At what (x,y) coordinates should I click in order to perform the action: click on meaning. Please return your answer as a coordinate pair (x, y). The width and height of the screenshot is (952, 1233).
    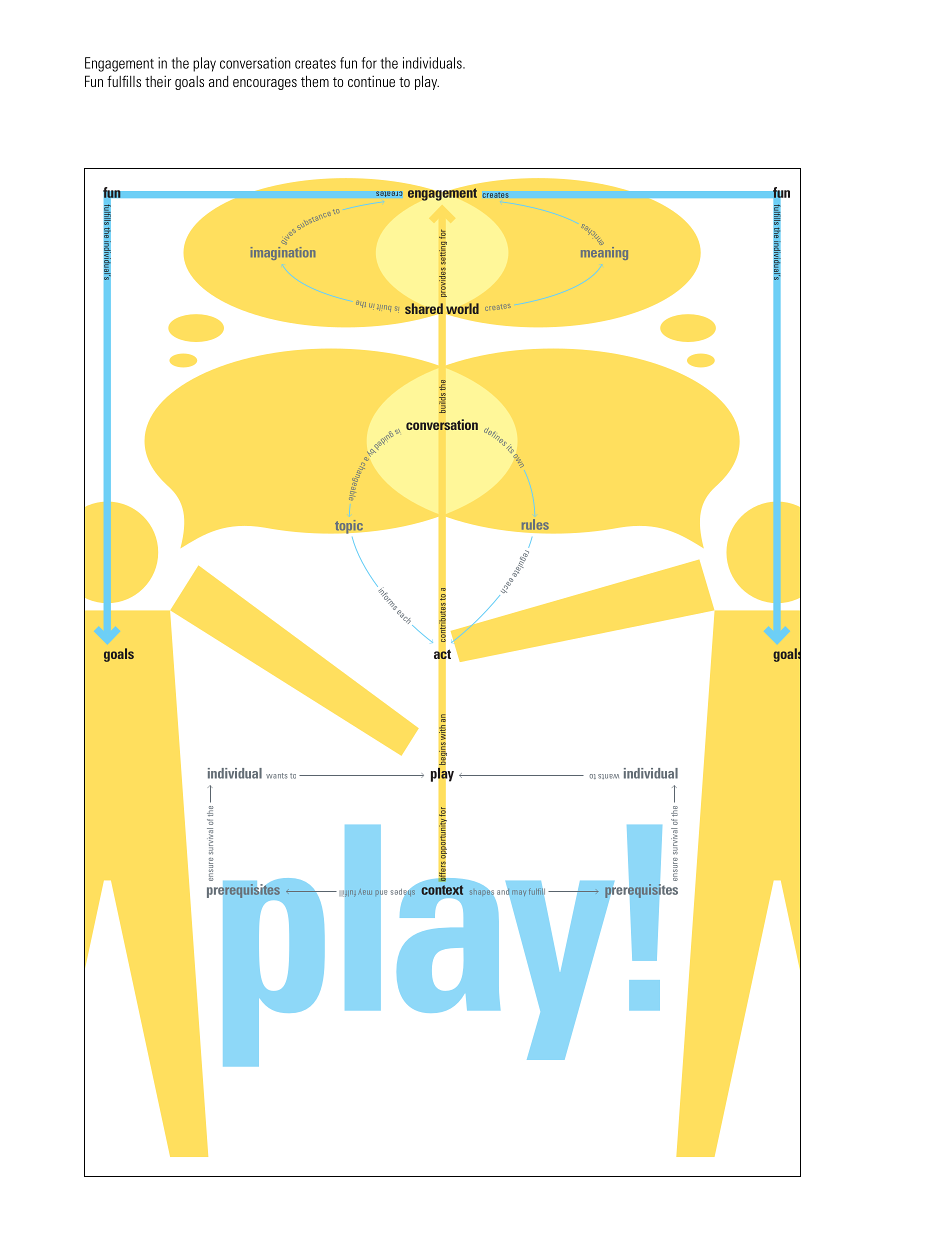
    Looking at the image, I should click on (604, 252).
